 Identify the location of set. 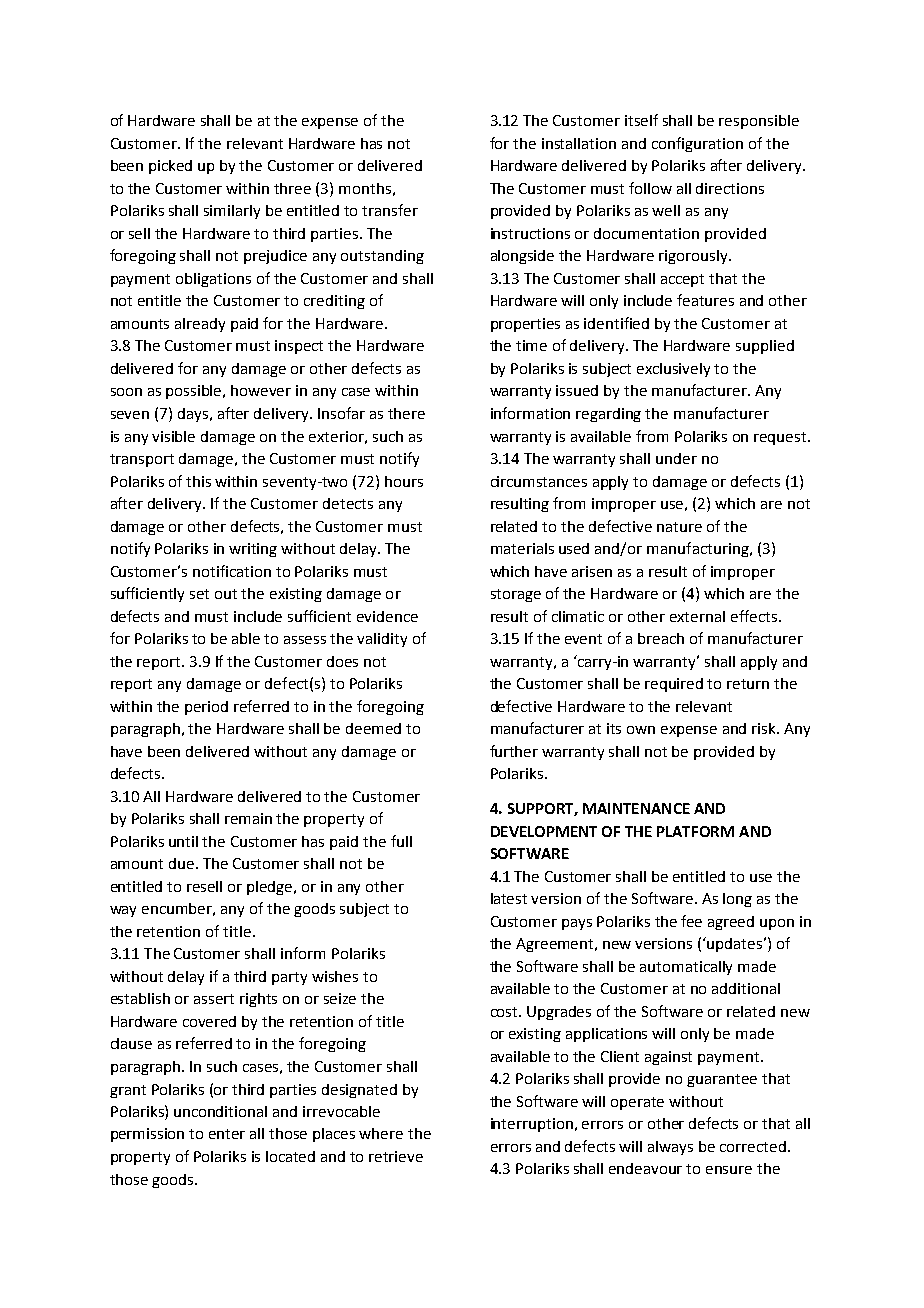
(199, 594).
